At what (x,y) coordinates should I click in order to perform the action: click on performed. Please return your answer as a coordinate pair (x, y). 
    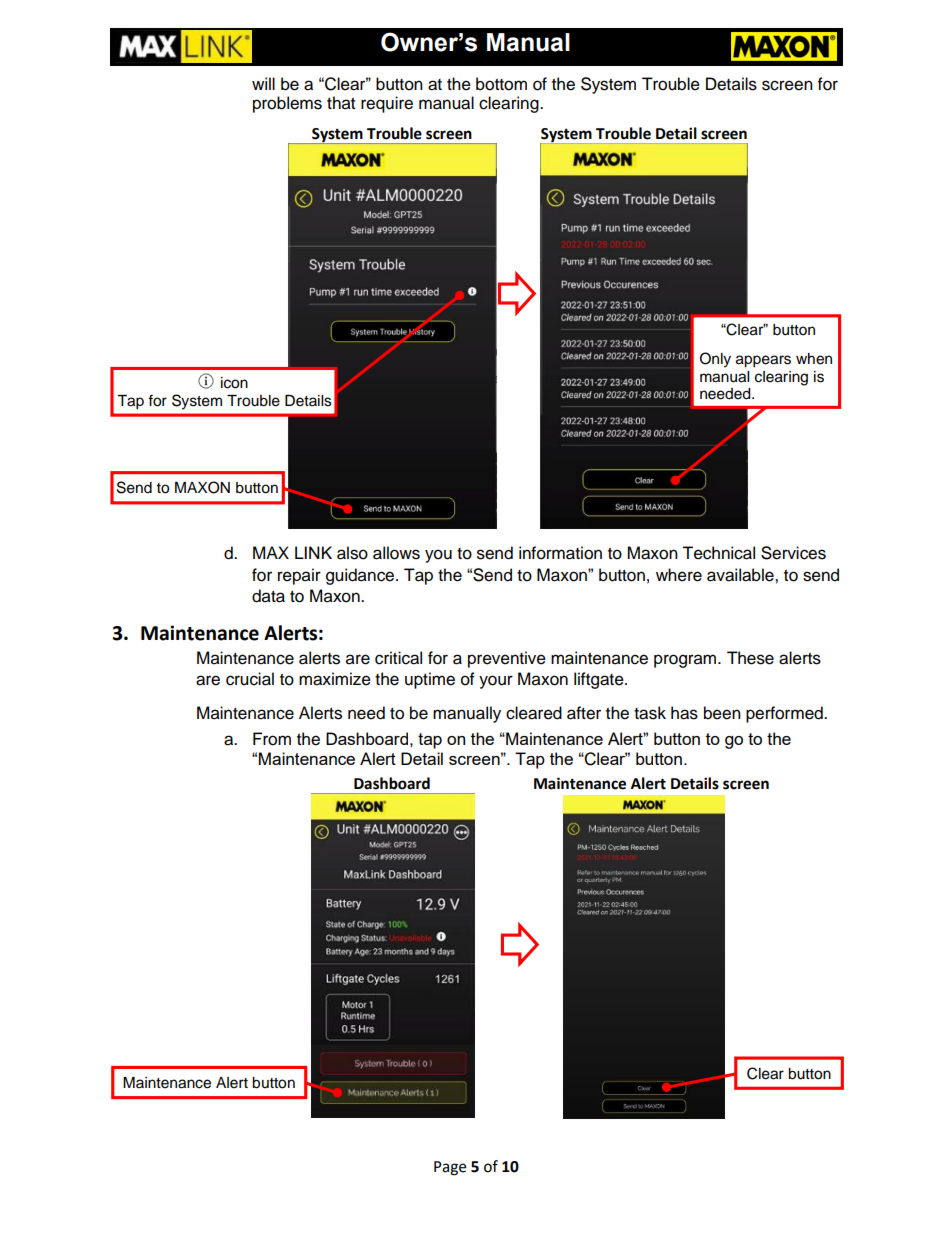
    Looking at the image, I should click on (785, 714).
